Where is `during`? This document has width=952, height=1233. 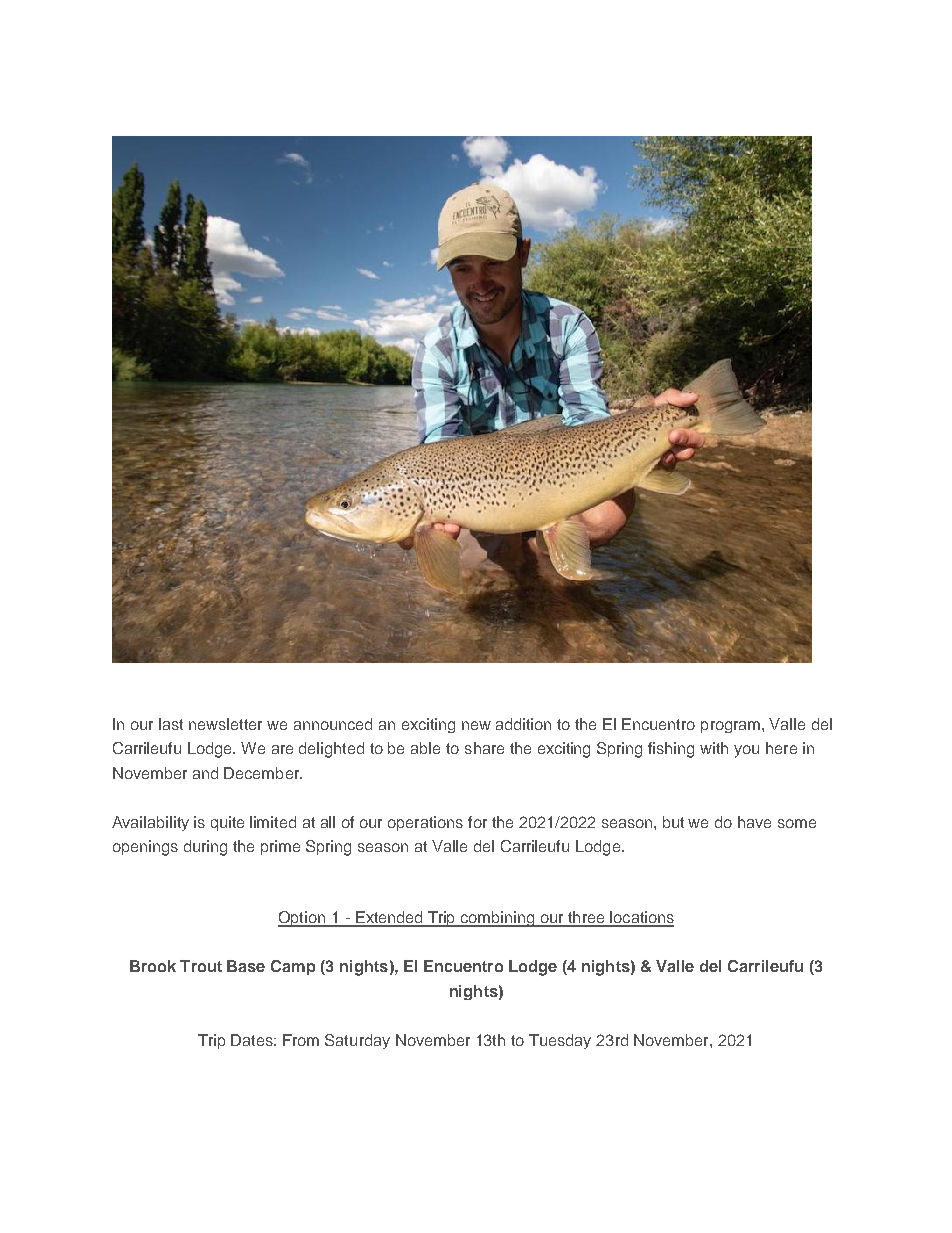
during is located at coordinates (205, 848).
